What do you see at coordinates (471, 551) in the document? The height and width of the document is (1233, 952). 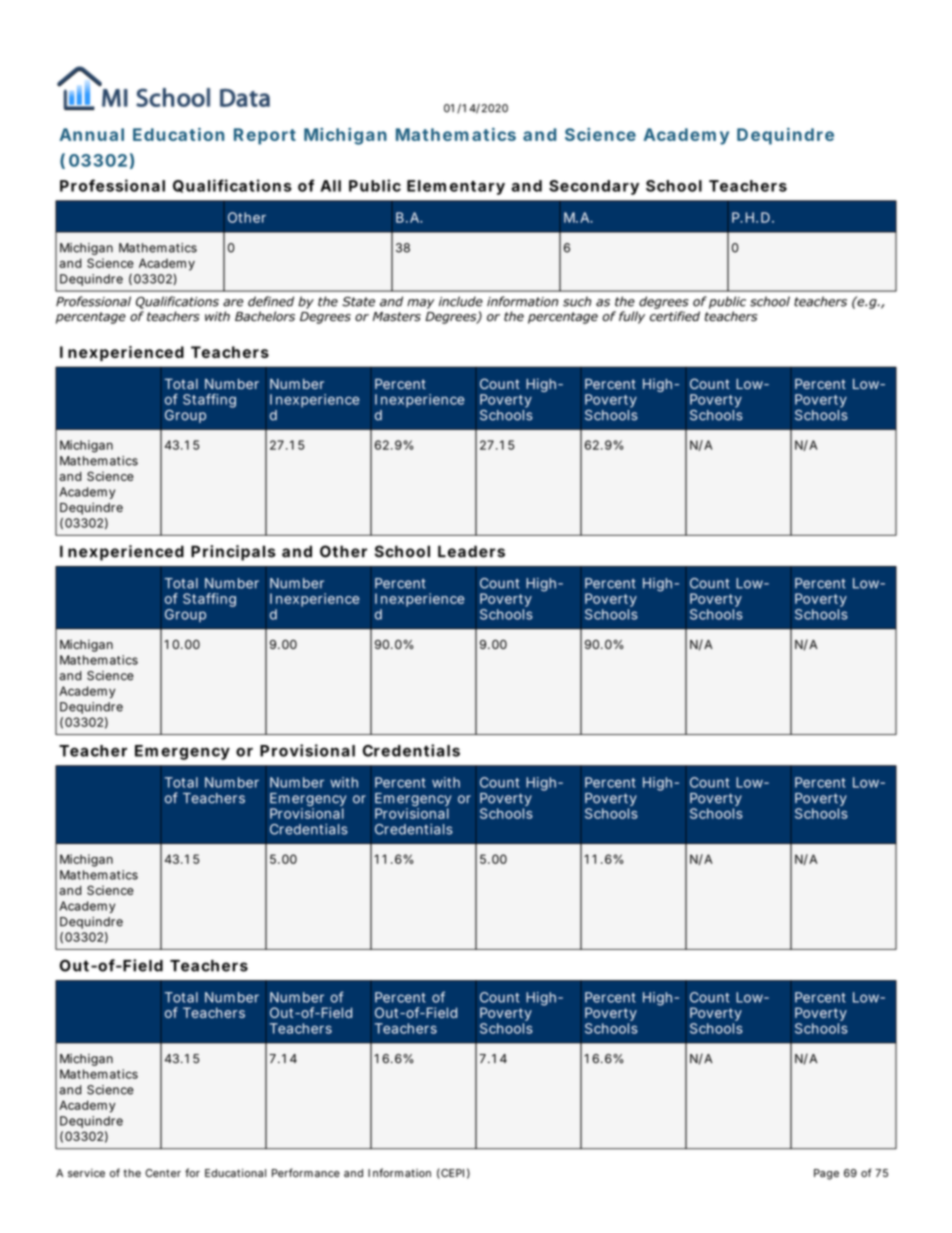 I see `Leaders` at bounding box center [471, 551].
